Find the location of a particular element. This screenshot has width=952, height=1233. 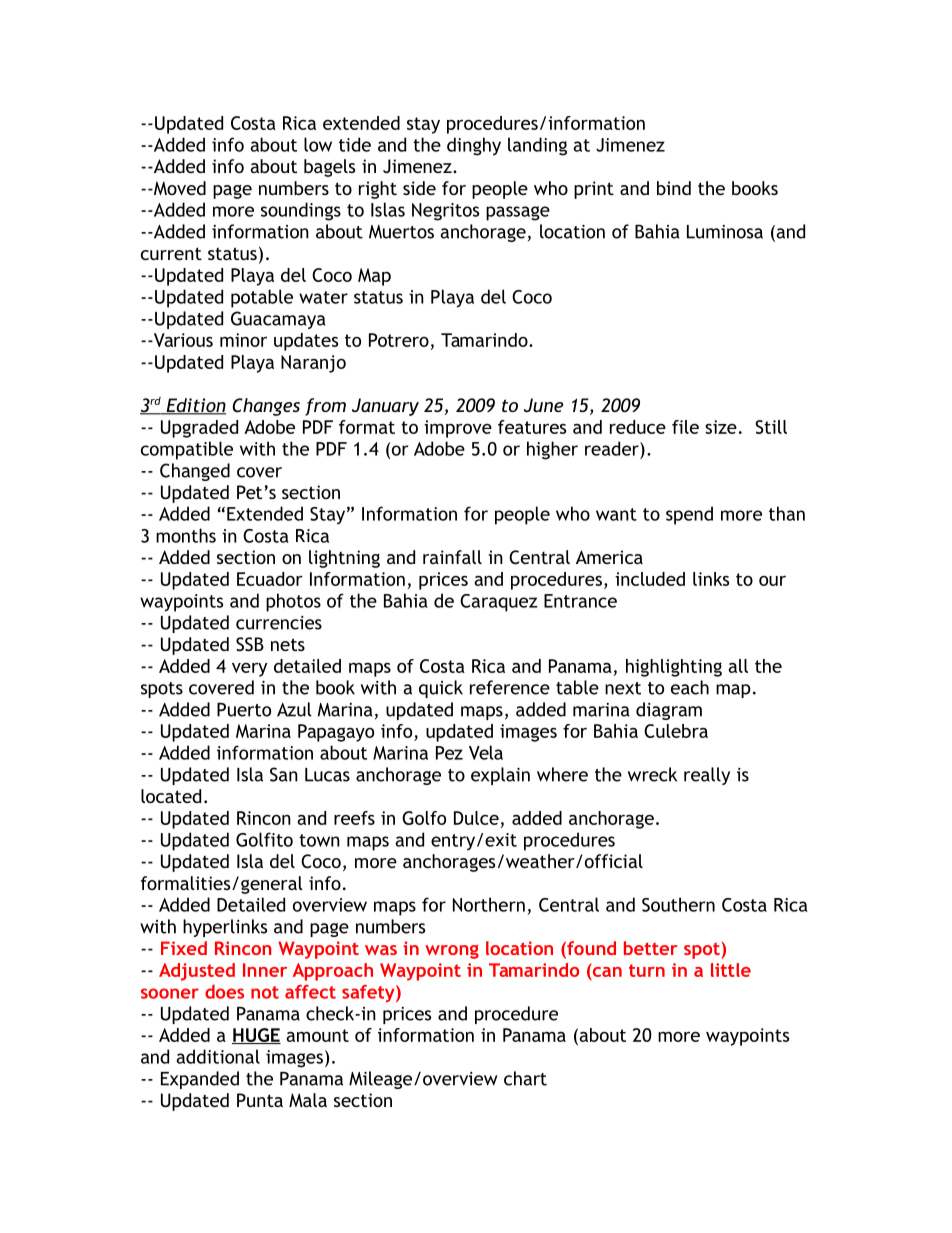

improve is located at coordinates (458, 429).
